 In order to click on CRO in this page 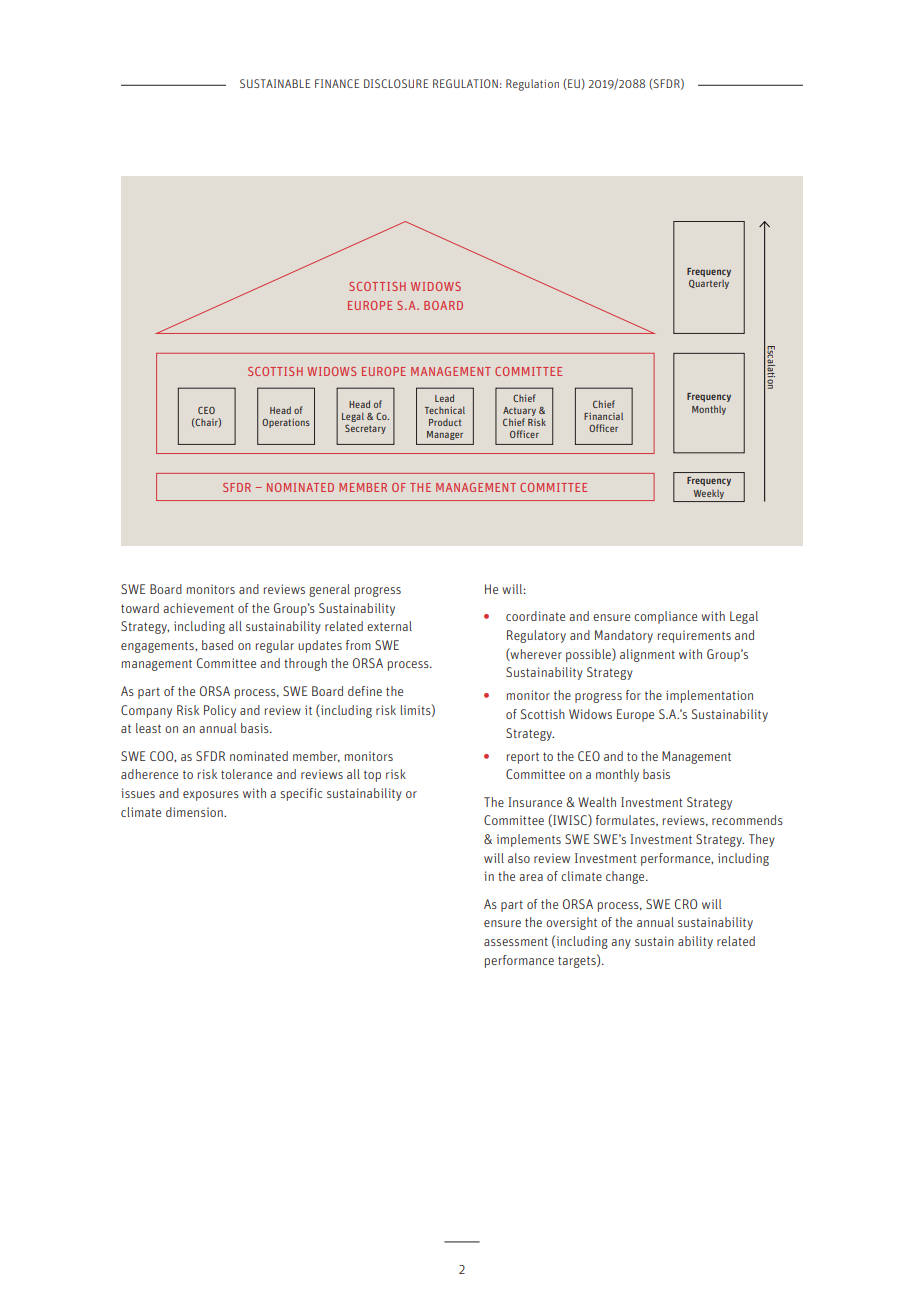, I will do `click(686, 904)`.
